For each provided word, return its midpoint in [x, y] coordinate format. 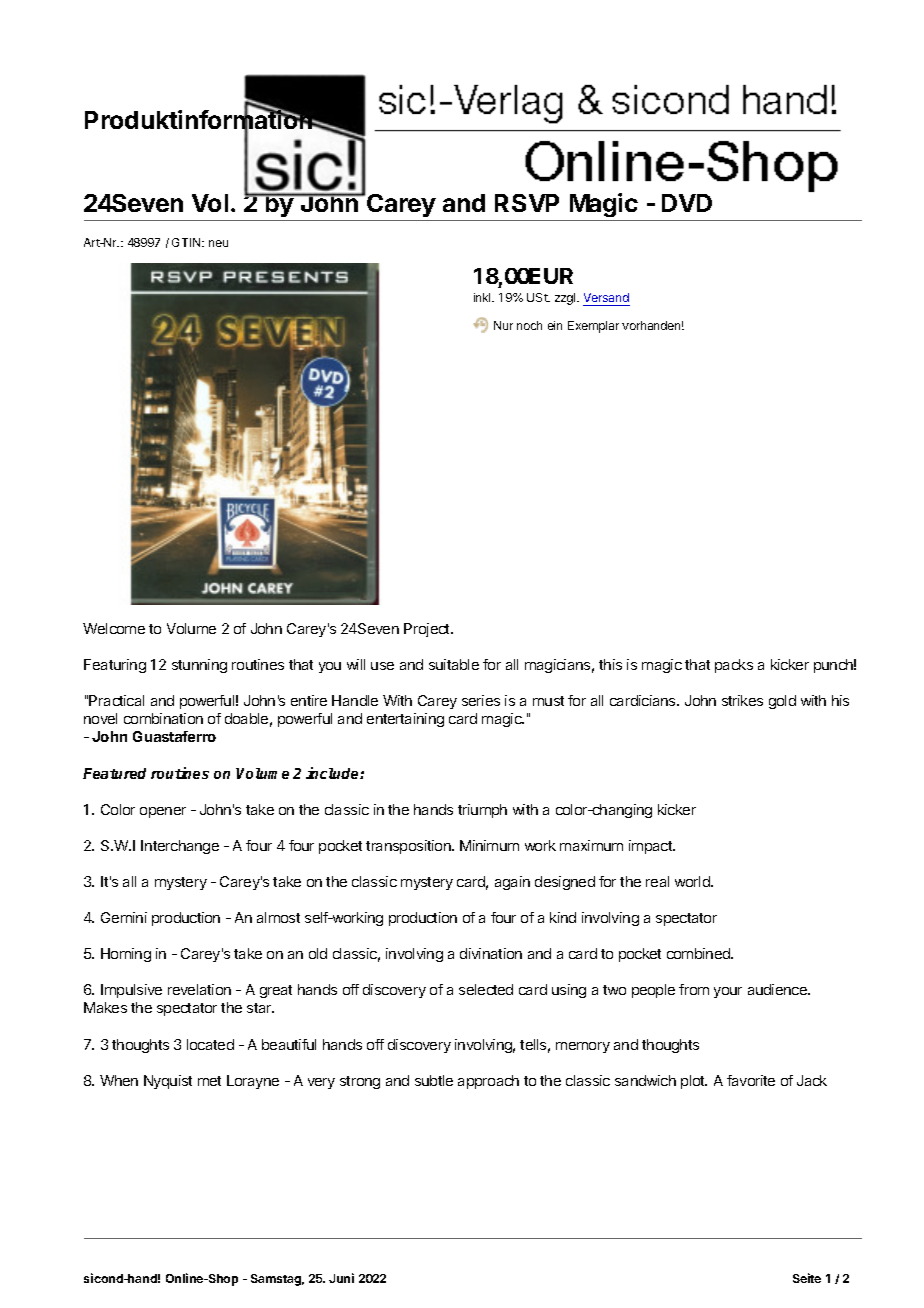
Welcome [114, 628]
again [512, 883]
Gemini [124, 917]
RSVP [527, 203]
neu [218, 243]
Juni [341, 1278]
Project [428, 630]
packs [734, 666]
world [693, 881]
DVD [687, 203]
